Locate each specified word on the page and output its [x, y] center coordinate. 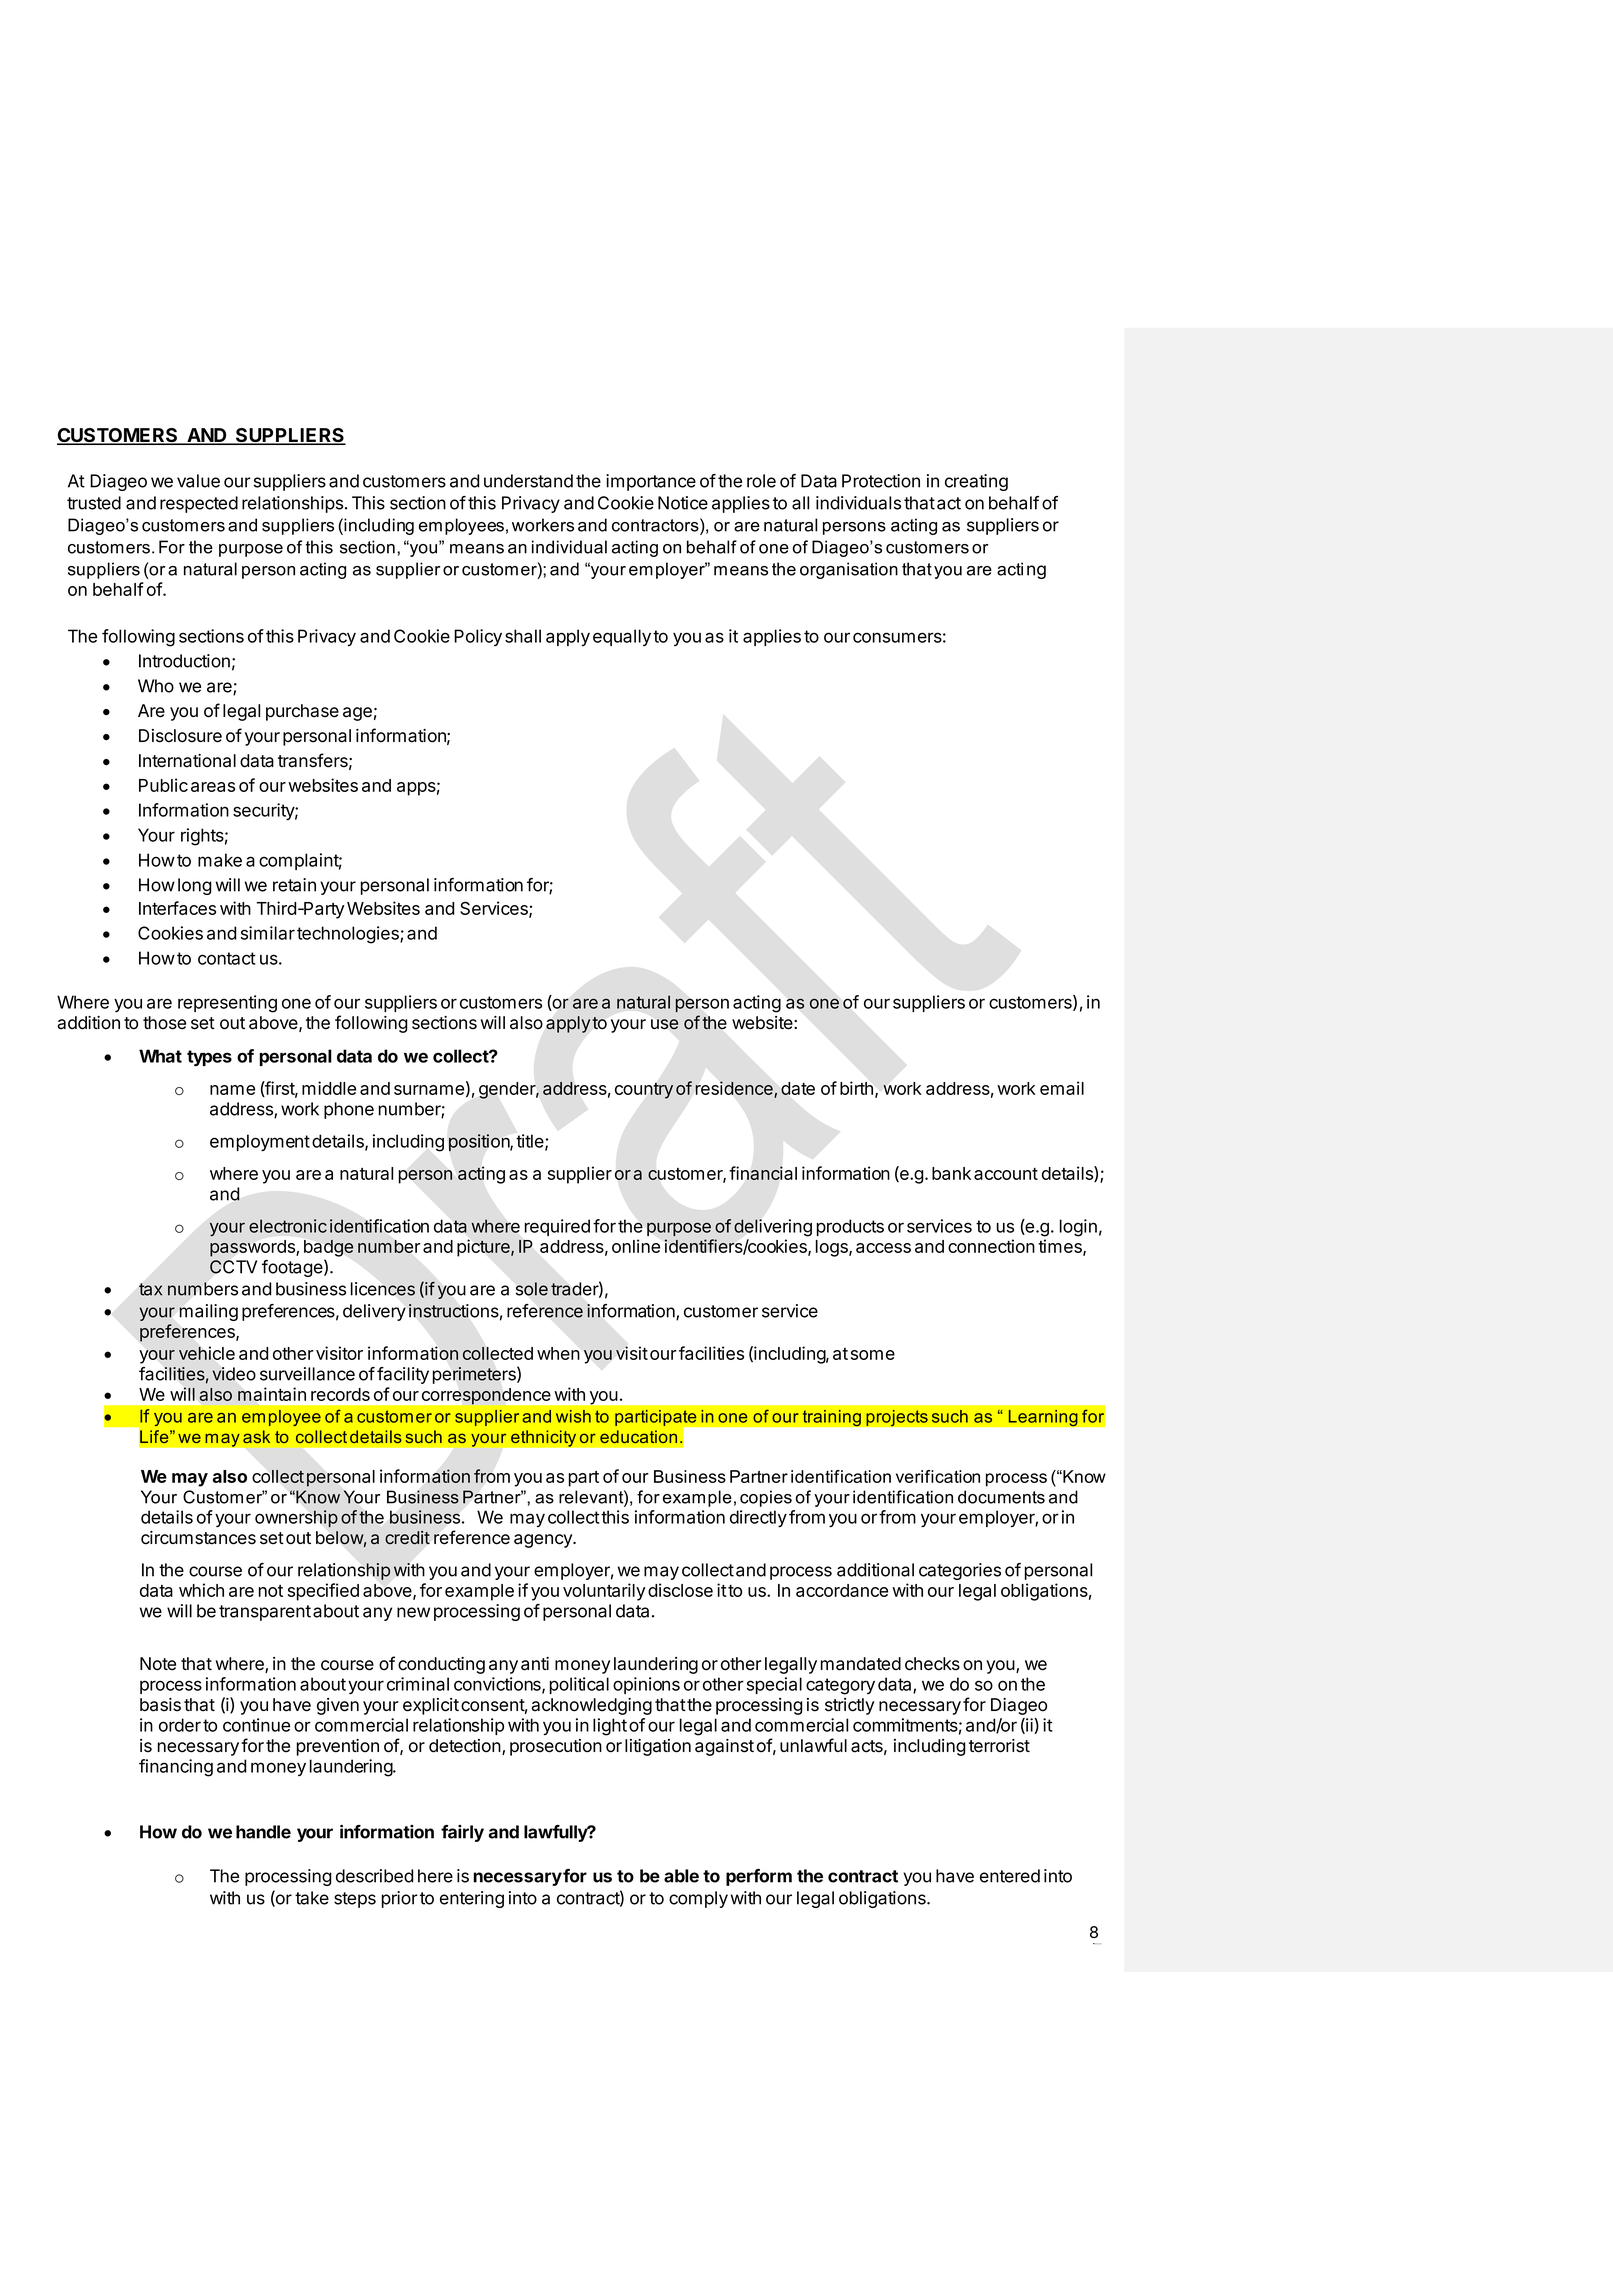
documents [1001, 1497]
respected [199, 504]
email [1062, 1088]
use [664, 1024]
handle [263, 1832]
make [220, 860]
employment [260, 1142]
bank [951, 1173]
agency [544, 1541]
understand [528, 481]
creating [976, 482]
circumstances [198, 1538]
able [681, 1876]
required [557, 1227]
